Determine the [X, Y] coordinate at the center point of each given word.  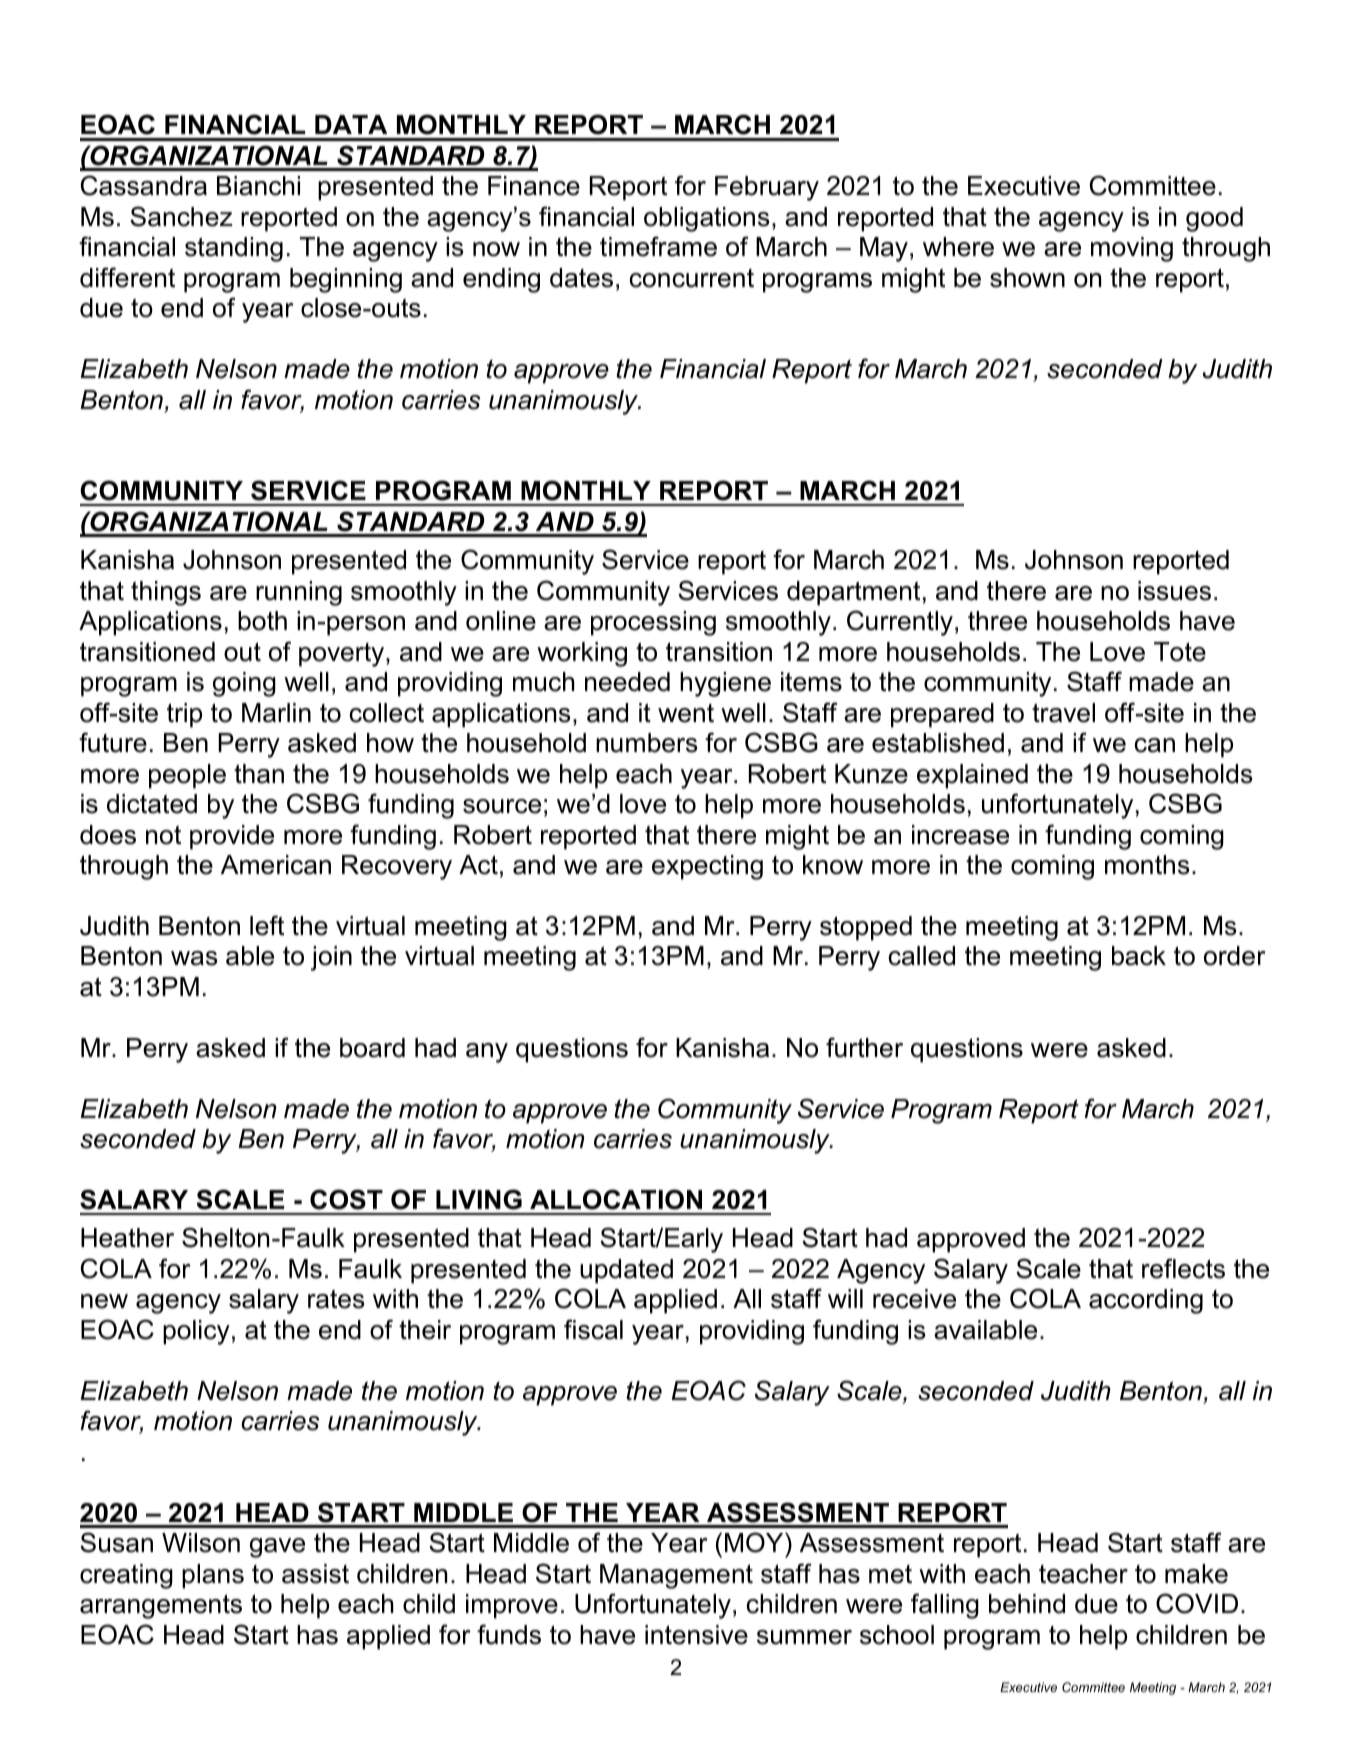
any [487, 1053]
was [194, 958]
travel [1063, 713]
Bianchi [258, 186]
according [1146, 1301]
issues [1174, 591]
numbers [646, 743]
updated [626, 1271]
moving [1132, 249]
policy [196, 1332]
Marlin [276, 713]
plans [213, 1576]
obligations [706, 219]
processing [653, 623]
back [1139, 956]
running [299, 593]
